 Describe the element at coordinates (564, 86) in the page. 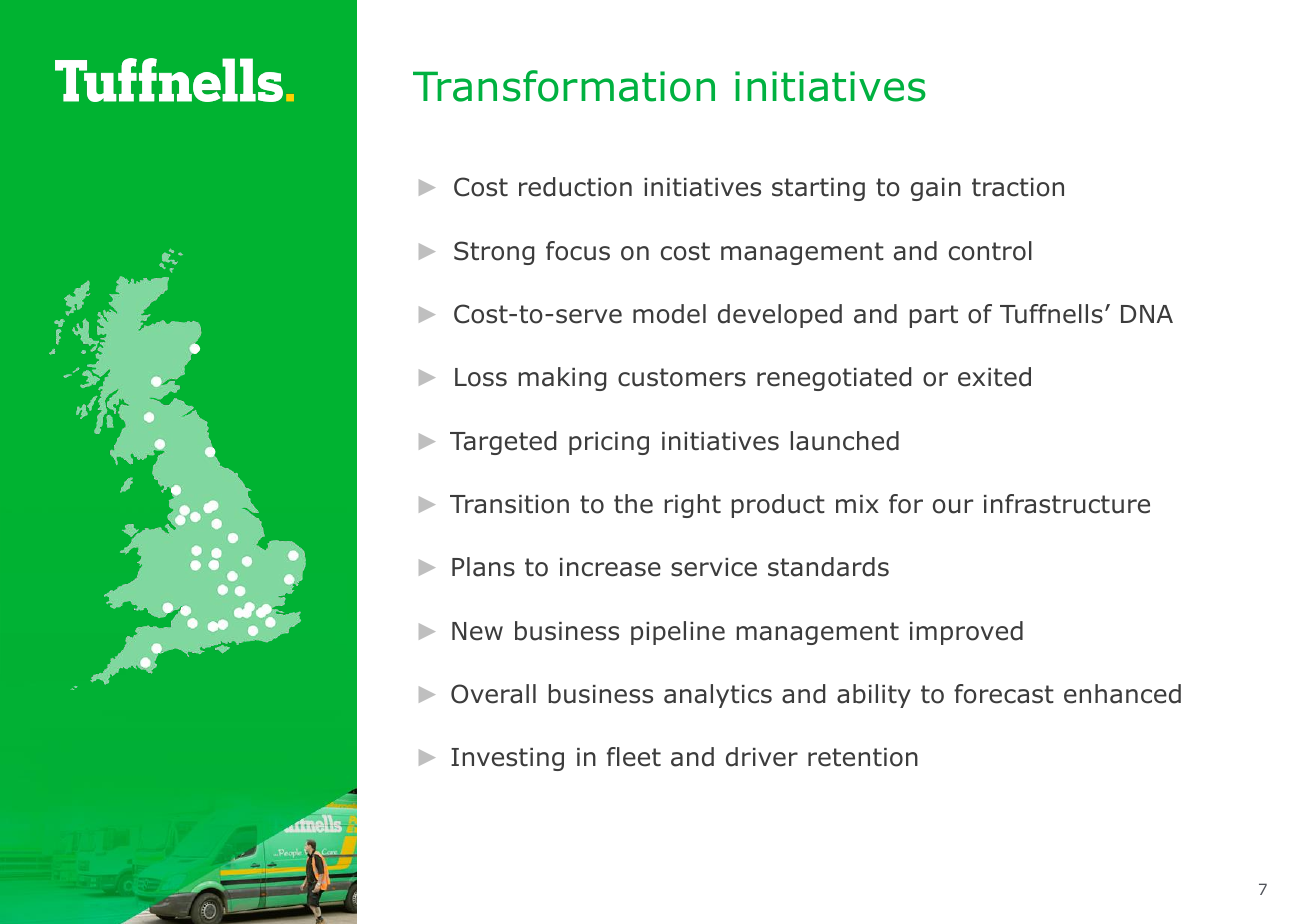

I see `Transformation` at that location.
